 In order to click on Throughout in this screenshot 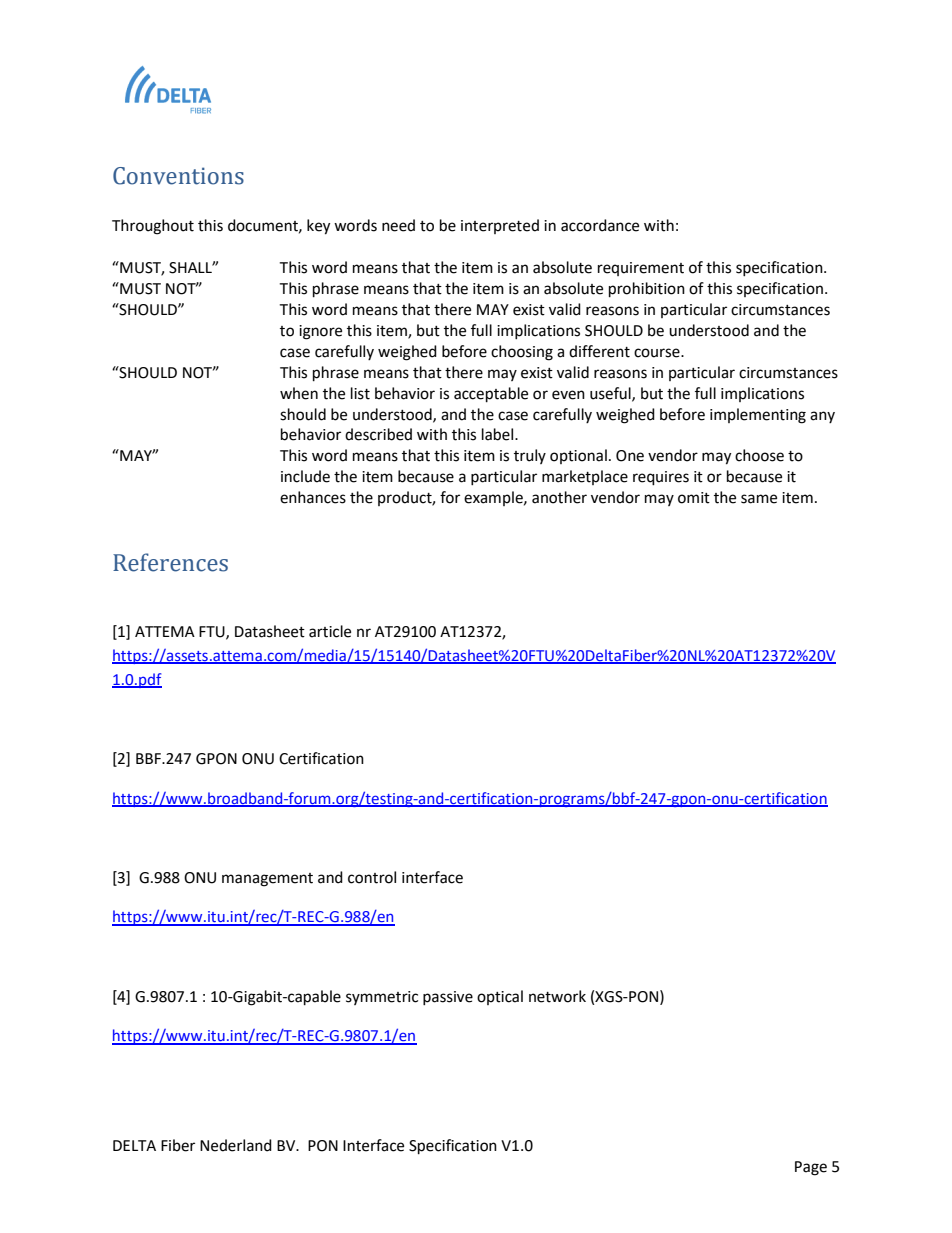, I will do `click(153, 227)`.
